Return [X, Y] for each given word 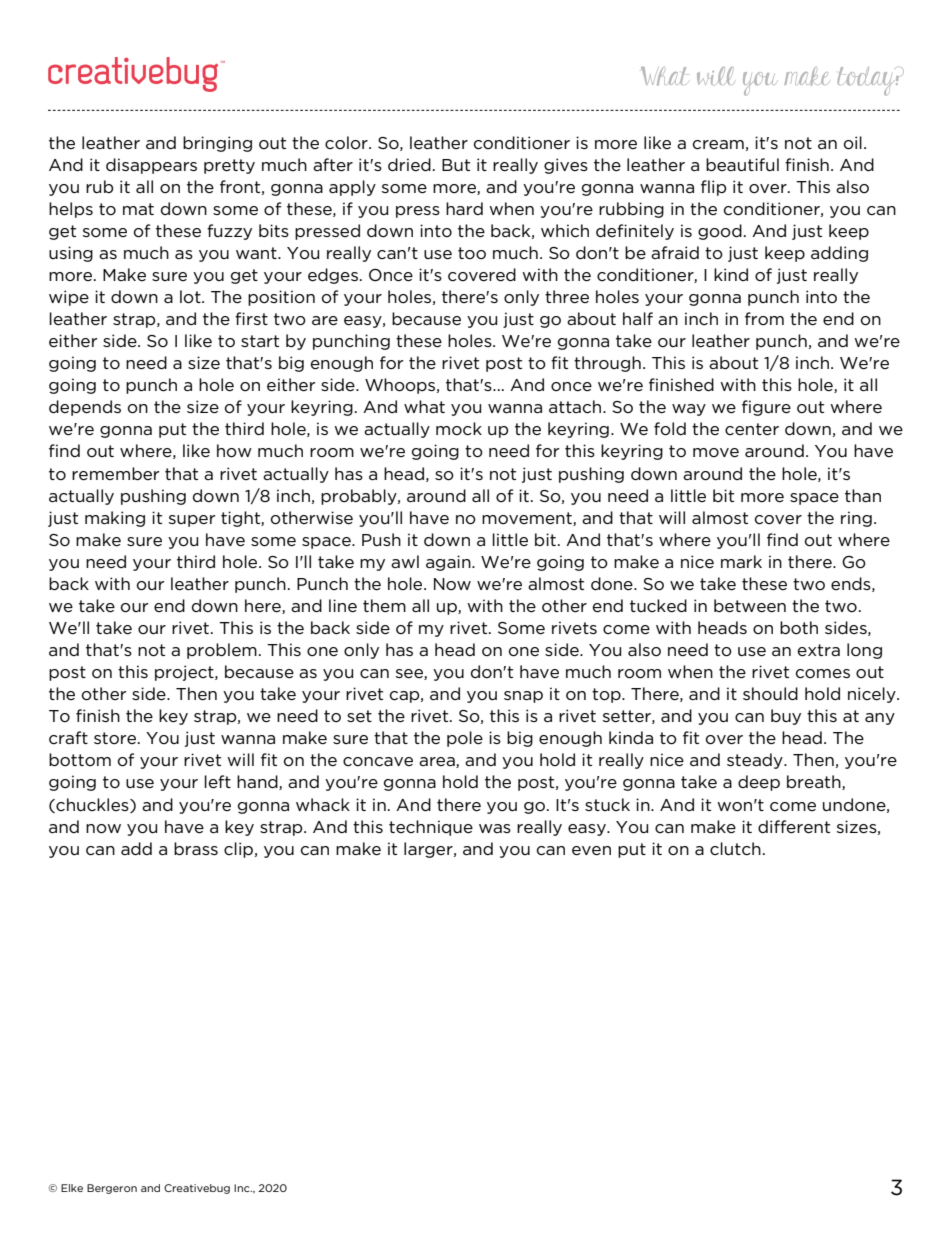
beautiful [742, 164]
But [456, 165]
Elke [72, 1188]
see [410, 674]
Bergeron [112, 1189]
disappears [151, 166]
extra [819, 650]
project [185, 673]
